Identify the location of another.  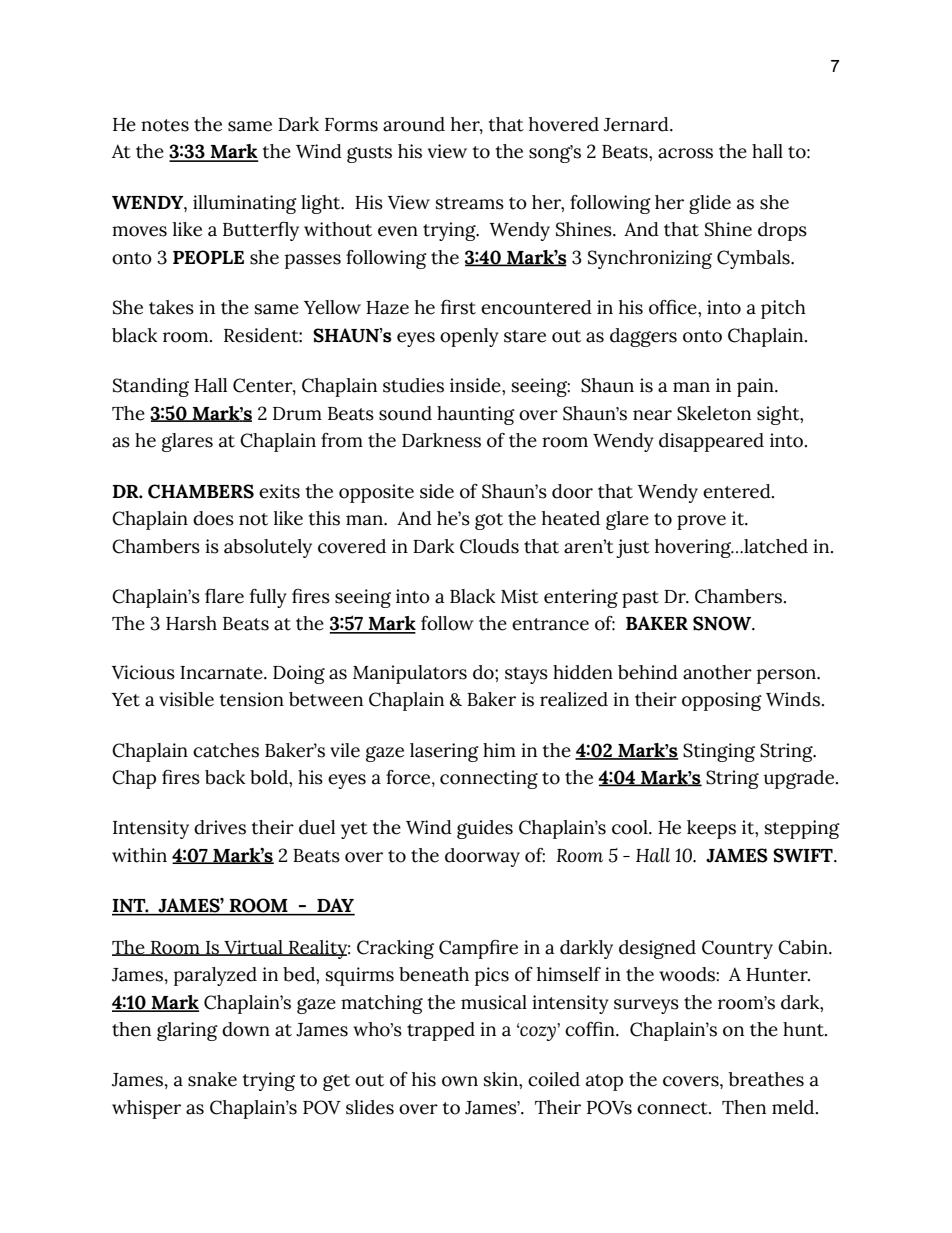
(717, 672).
